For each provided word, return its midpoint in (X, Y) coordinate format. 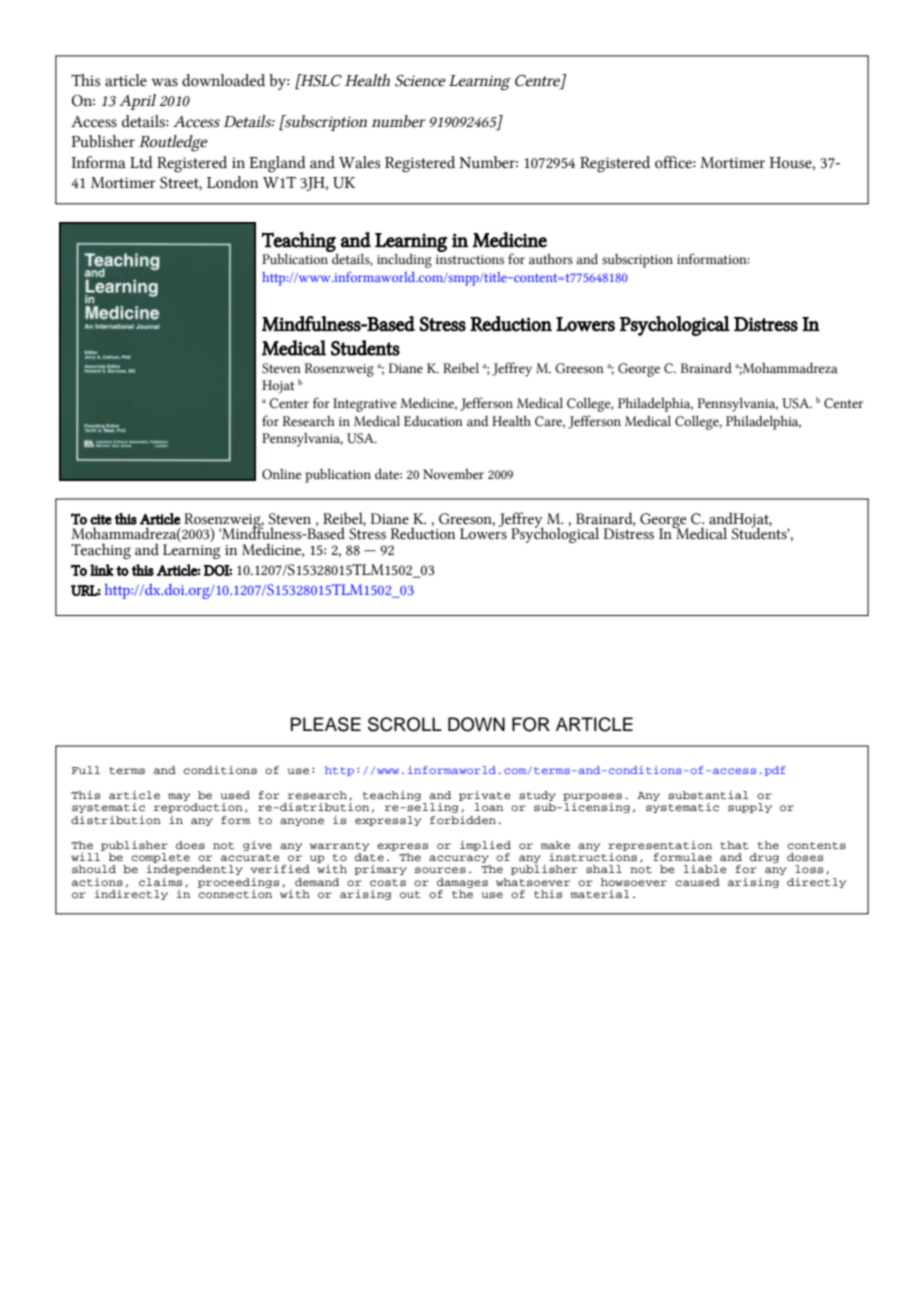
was (164, 82)
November (453, 474)
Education (433, 421)
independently (195, 870)
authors (551, 259)
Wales (359, 162)
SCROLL (405, 724)
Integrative (365, 405)
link (102, 570)
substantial (708, 795)
